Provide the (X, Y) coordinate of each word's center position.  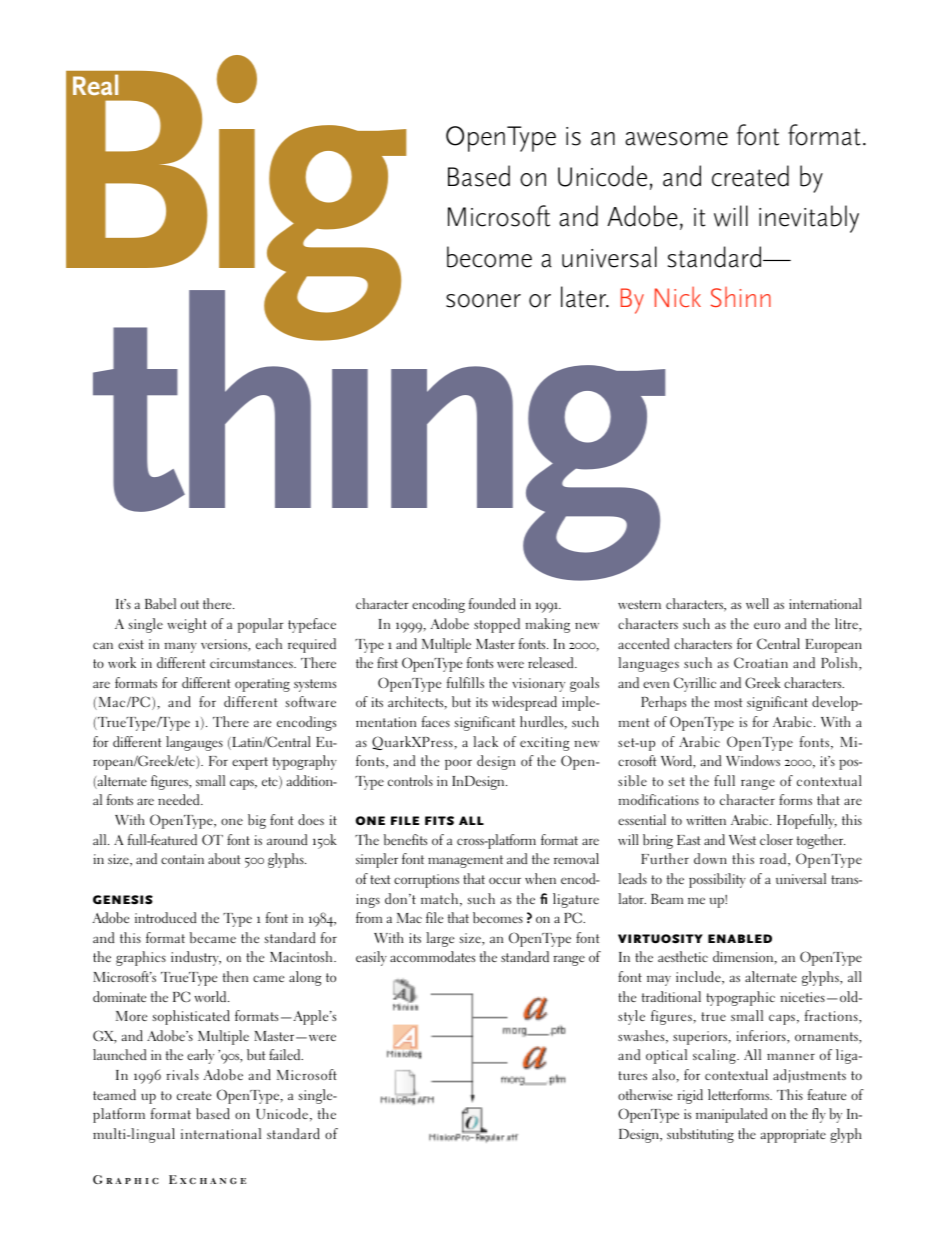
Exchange (207, 1179)
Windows (753, 760)
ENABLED (740, 938)
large (440, 939)
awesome (676, 139)
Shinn (741, 297)
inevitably (809, 219)
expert (250, 763)
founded (492, 603)
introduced (165, 917)
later (585, 297)
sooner (483, 301)
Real (95, 84)
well (757, 603)
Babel (160, 603)
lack (485, 741)
